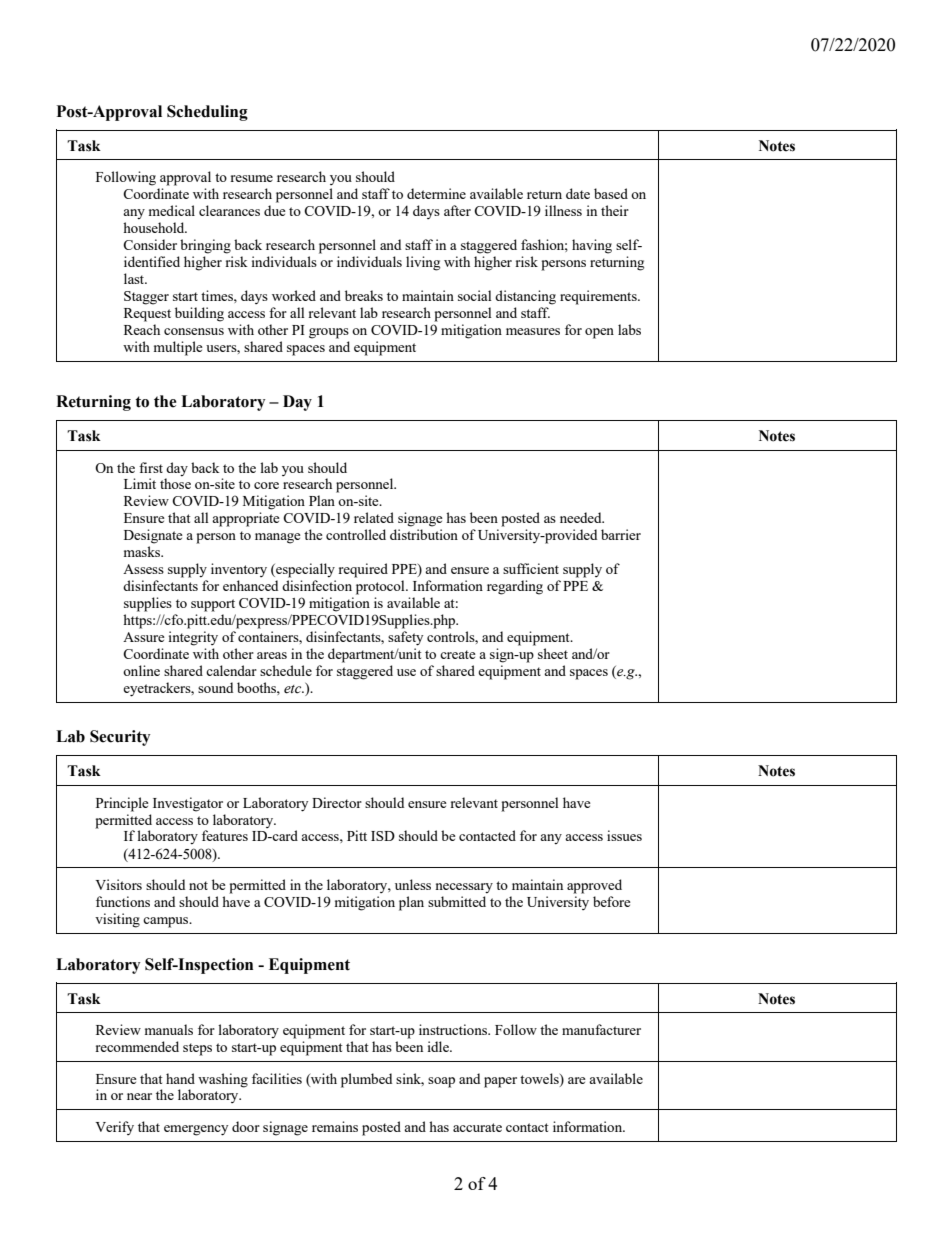 This image has height=1233, width=952. Describe the element at coordinates (366, 1080) in the image. I see `plumbed` at that location.
